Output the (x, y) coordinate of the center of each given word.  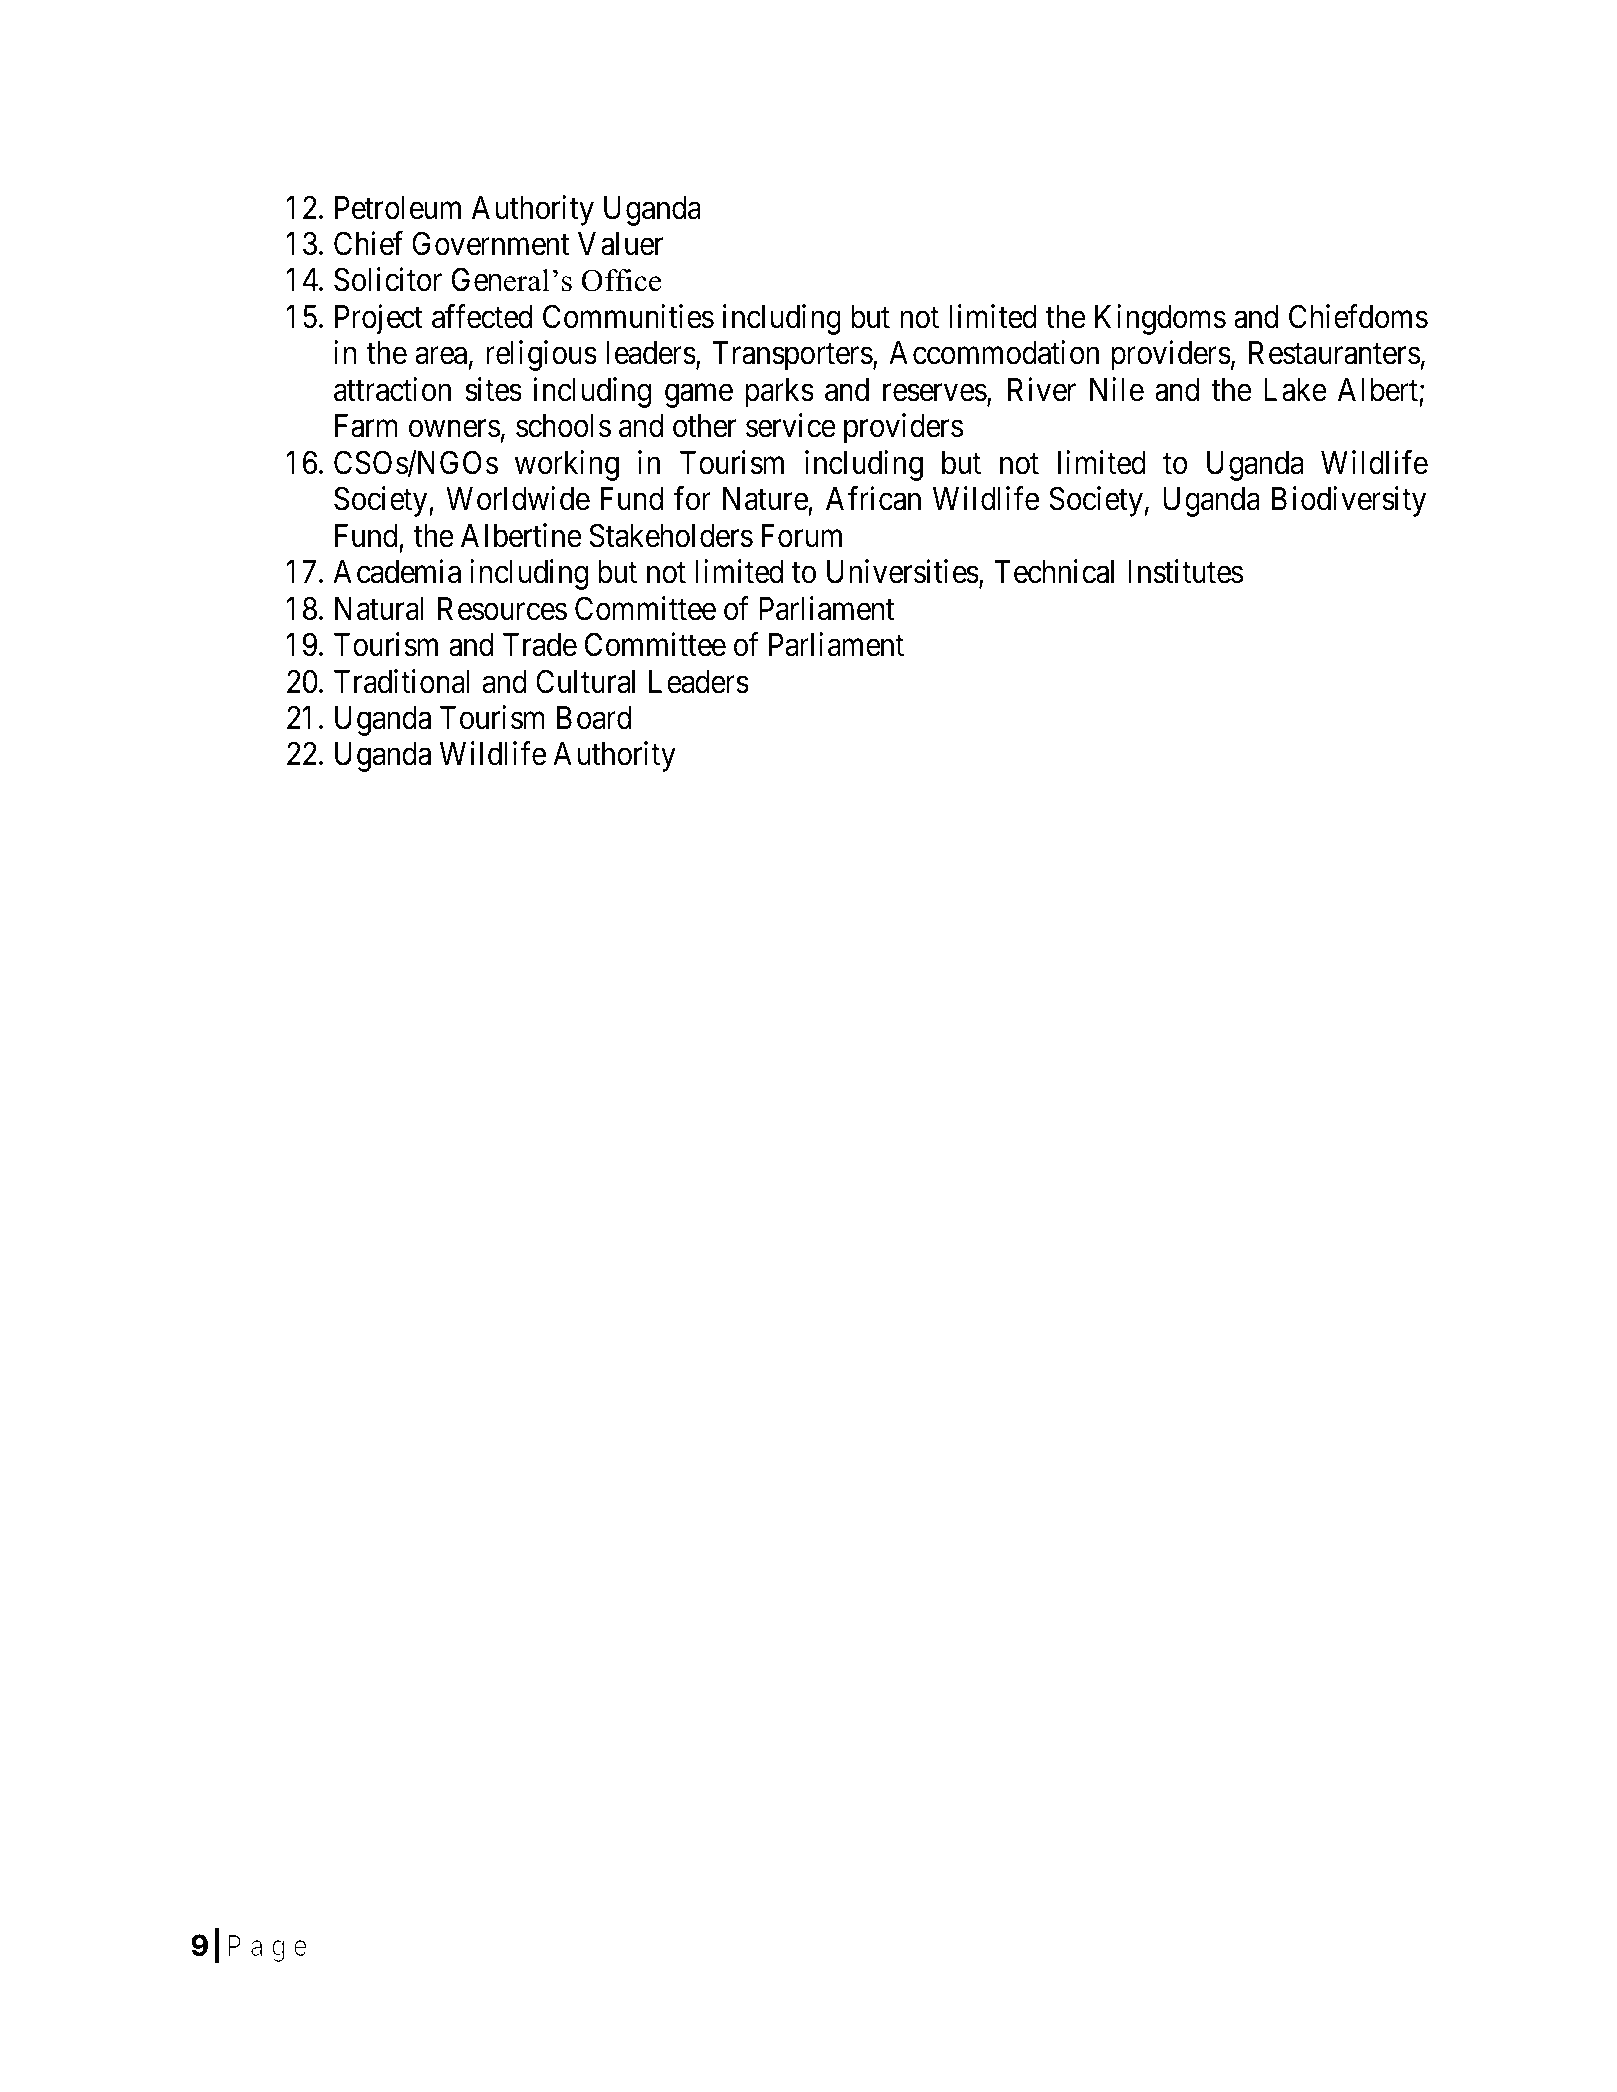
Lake (1295, 390)
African (873, 499)
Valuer (621, 244)
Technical (1054, 571)
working (567, 465)
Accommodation (994, 353)
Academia (397, 571)
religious (541, 356)
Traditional (402, 681)
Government (490, 244)
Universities (903, 571)
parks (779, 393)
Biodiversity (1349, 502)
